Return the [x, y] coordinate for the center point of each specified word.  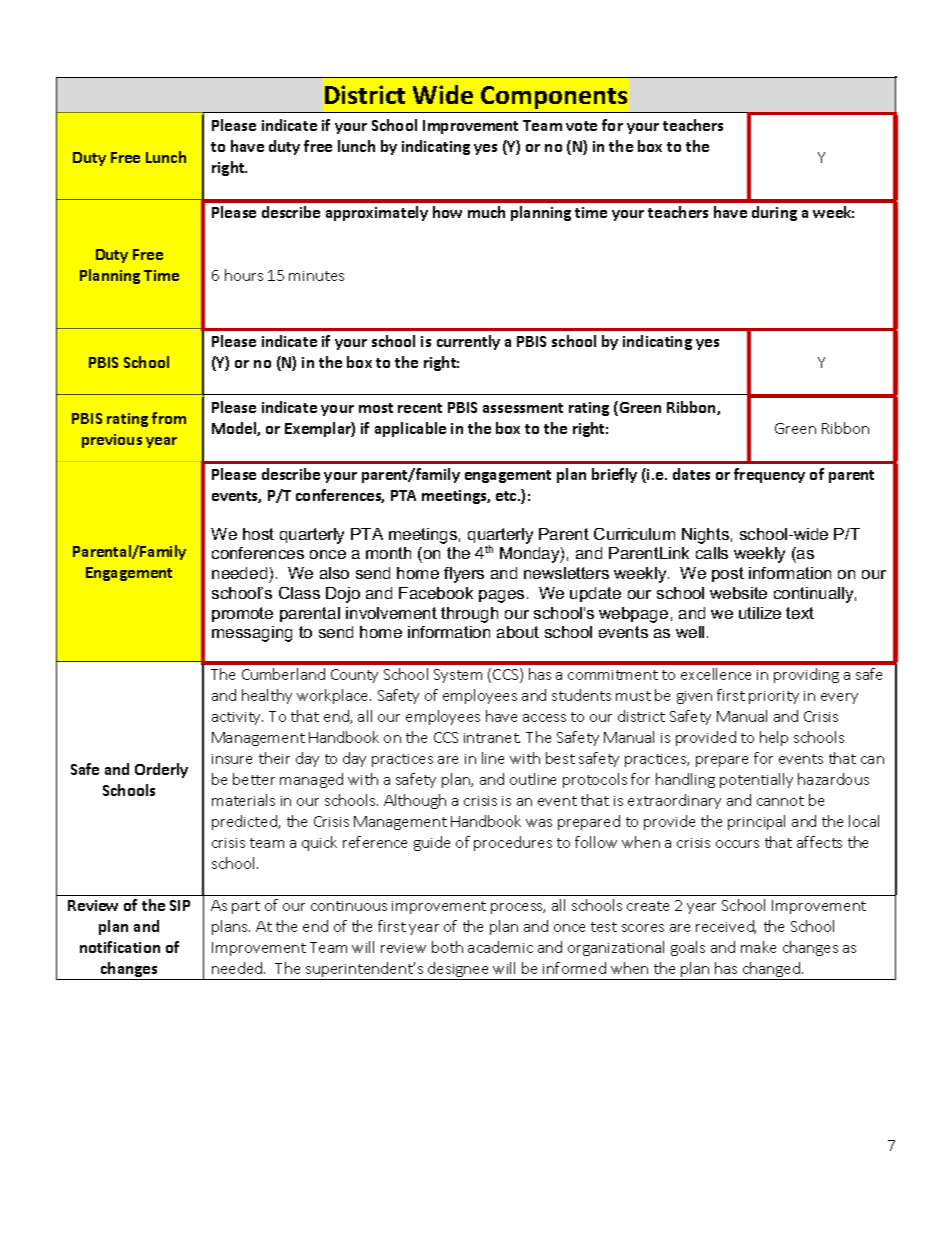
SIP [180, 905]
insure [232, 759]
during [774, 213]
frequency [769, 475]
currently [468, 342]
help [774, 738]
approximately [377, 213]
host [258, 534]
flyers [464, 575]
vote [581, 126]
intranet [492, 738]
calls [712, 553]
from [169, 418]
